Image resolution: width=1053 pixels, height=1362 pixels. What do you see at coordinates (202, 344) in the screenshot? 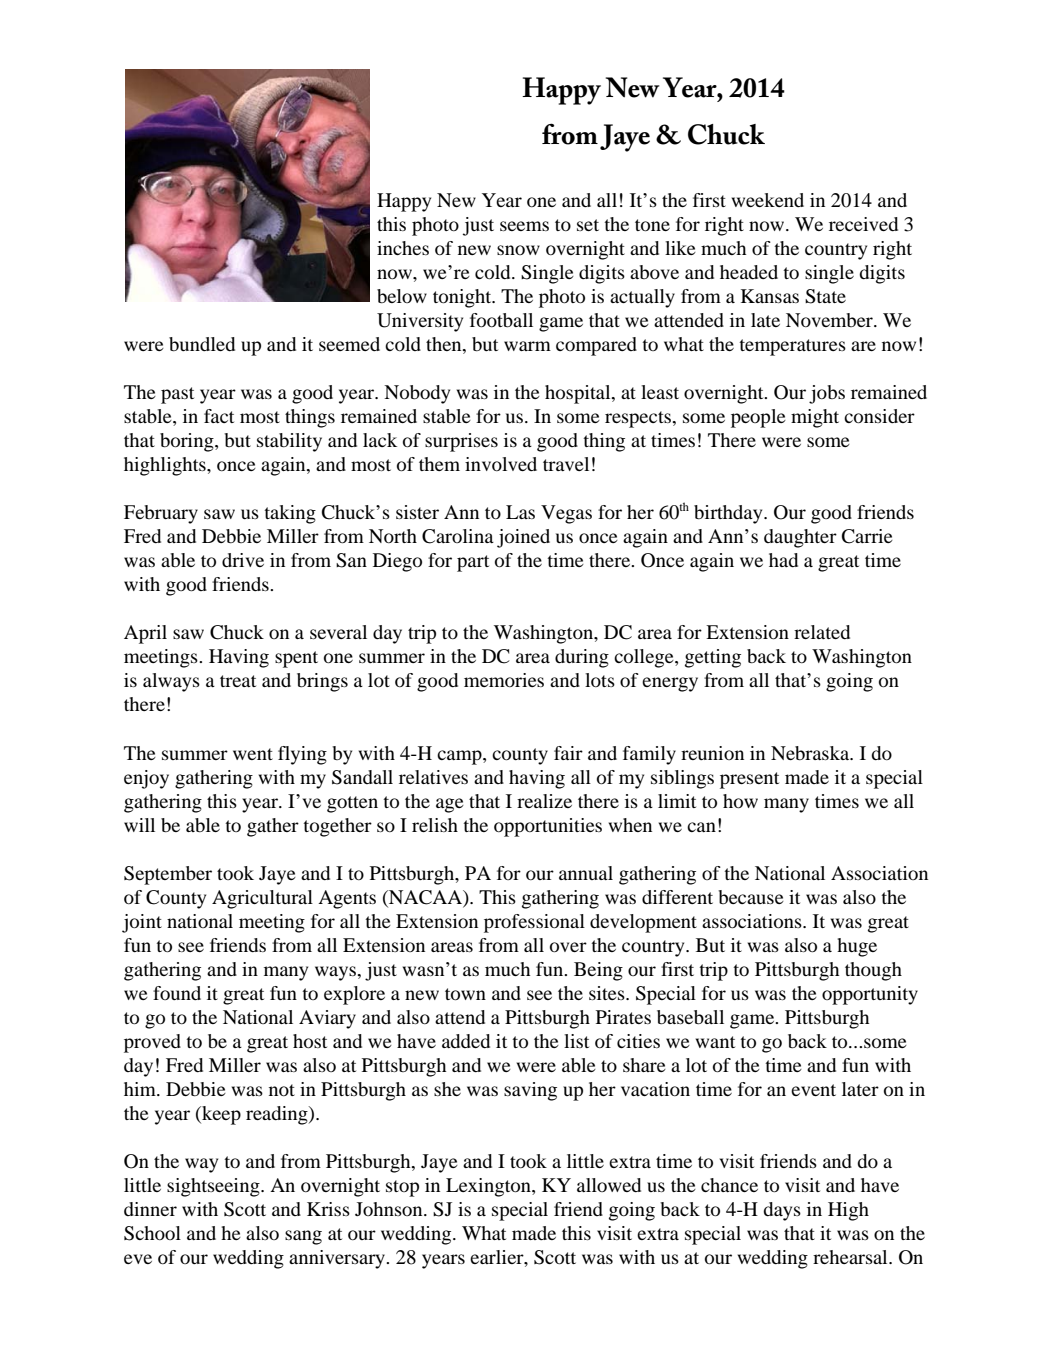
I see `bundled` at bounding box center [202, 344].
